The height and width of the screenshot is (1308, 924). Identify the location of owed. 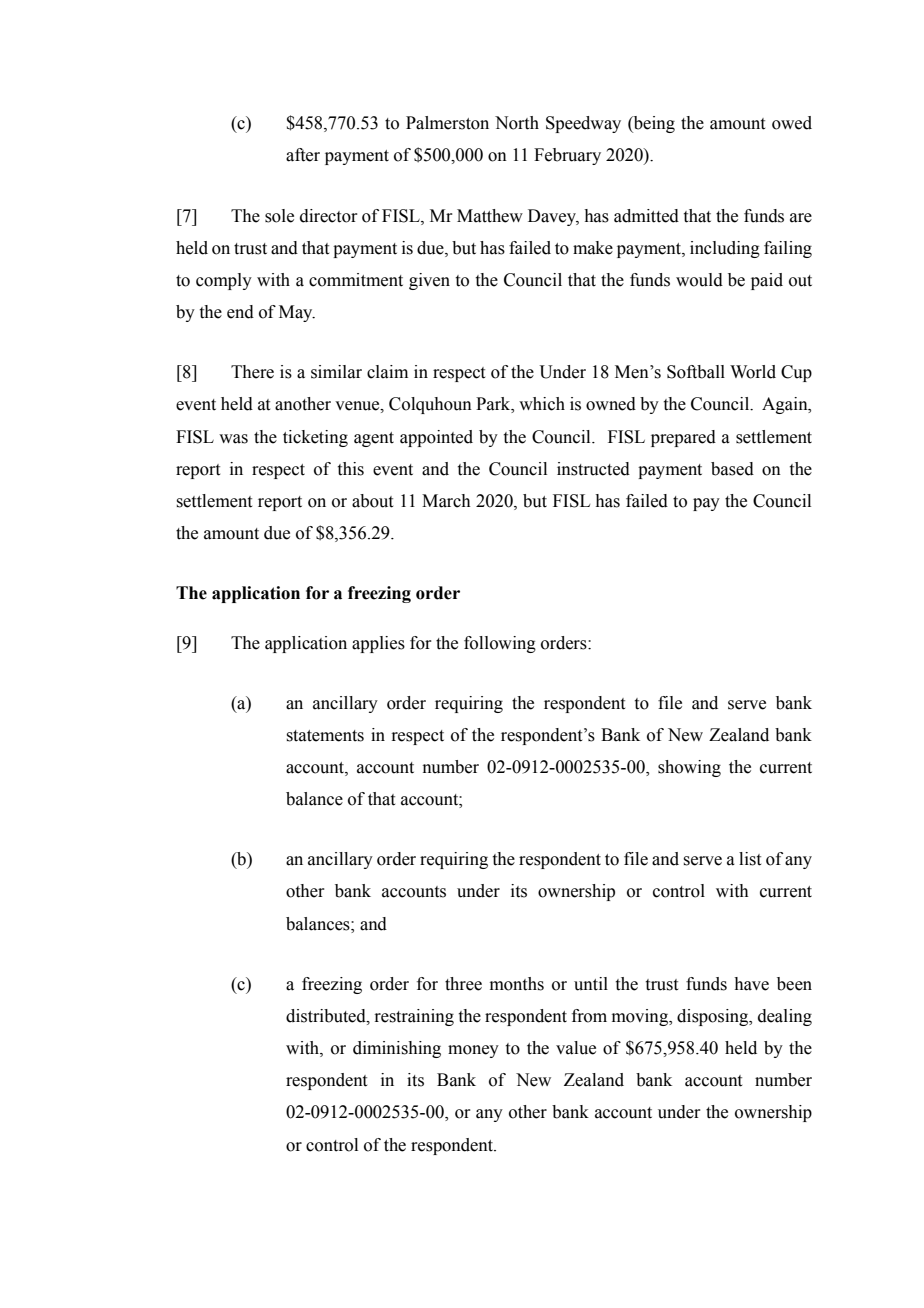
(792, 123).
